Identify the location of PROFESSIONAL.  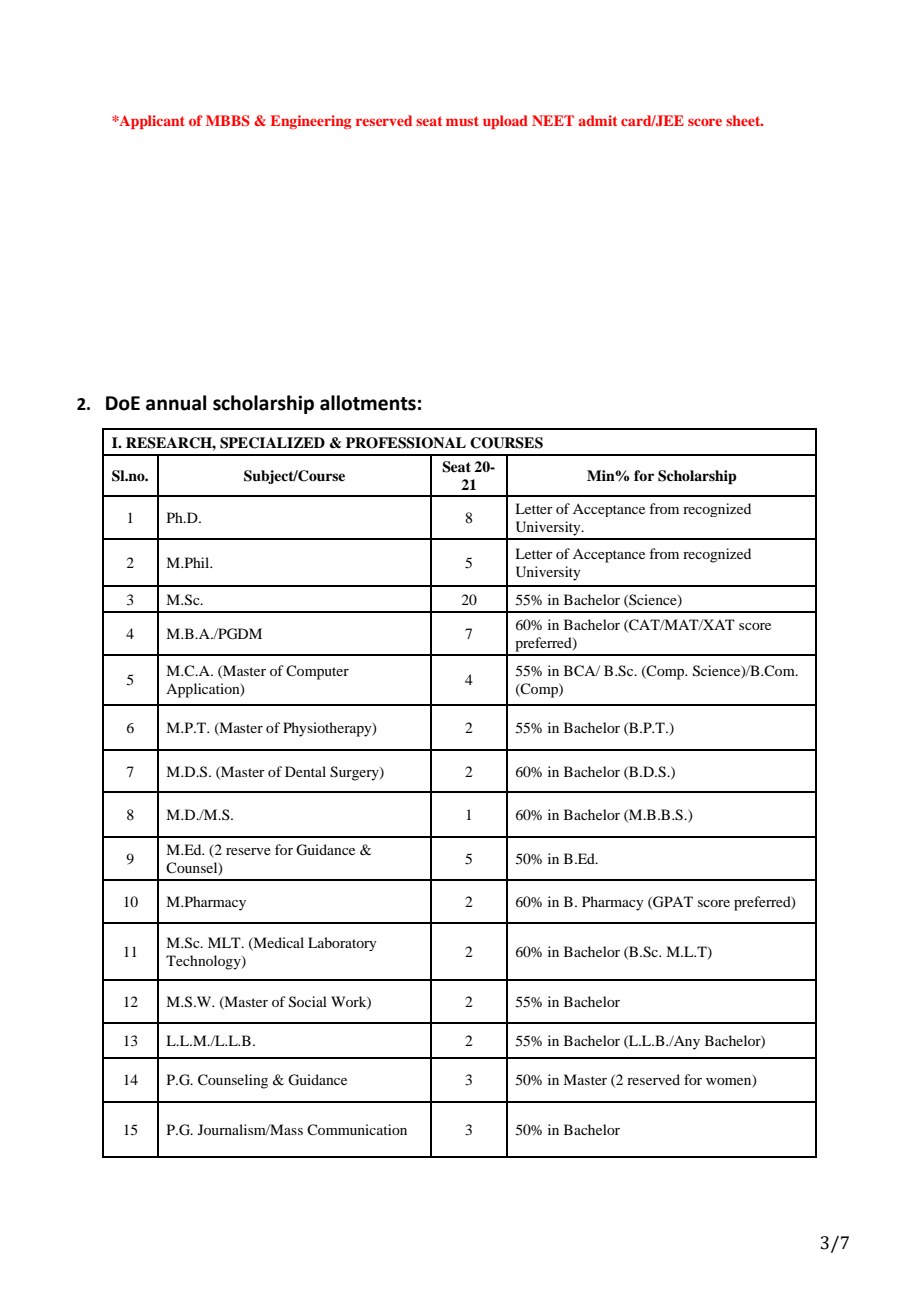
(406, 443).
